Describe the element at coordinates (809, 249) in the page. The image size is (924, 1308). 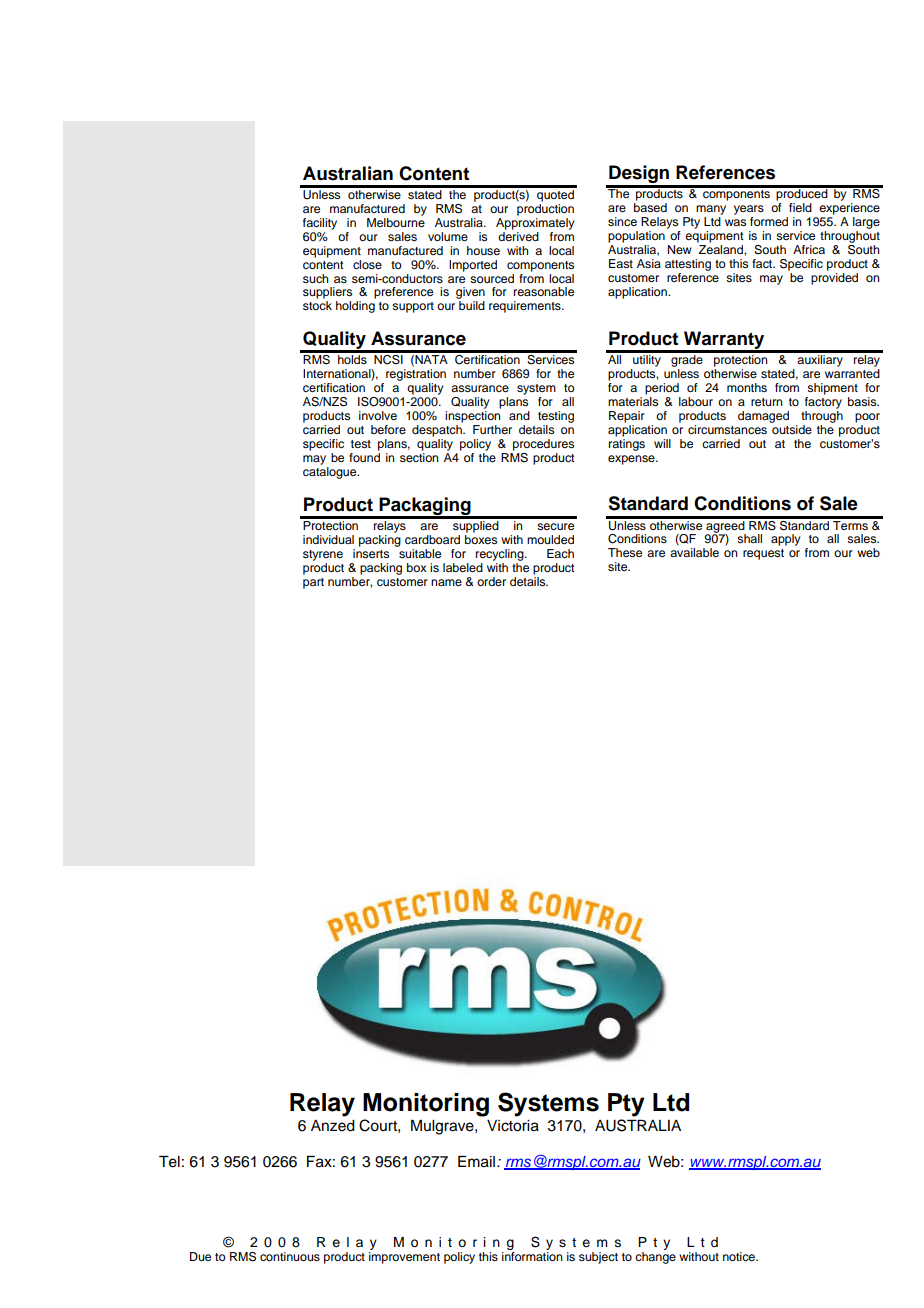
I see `Africa` at that location.
